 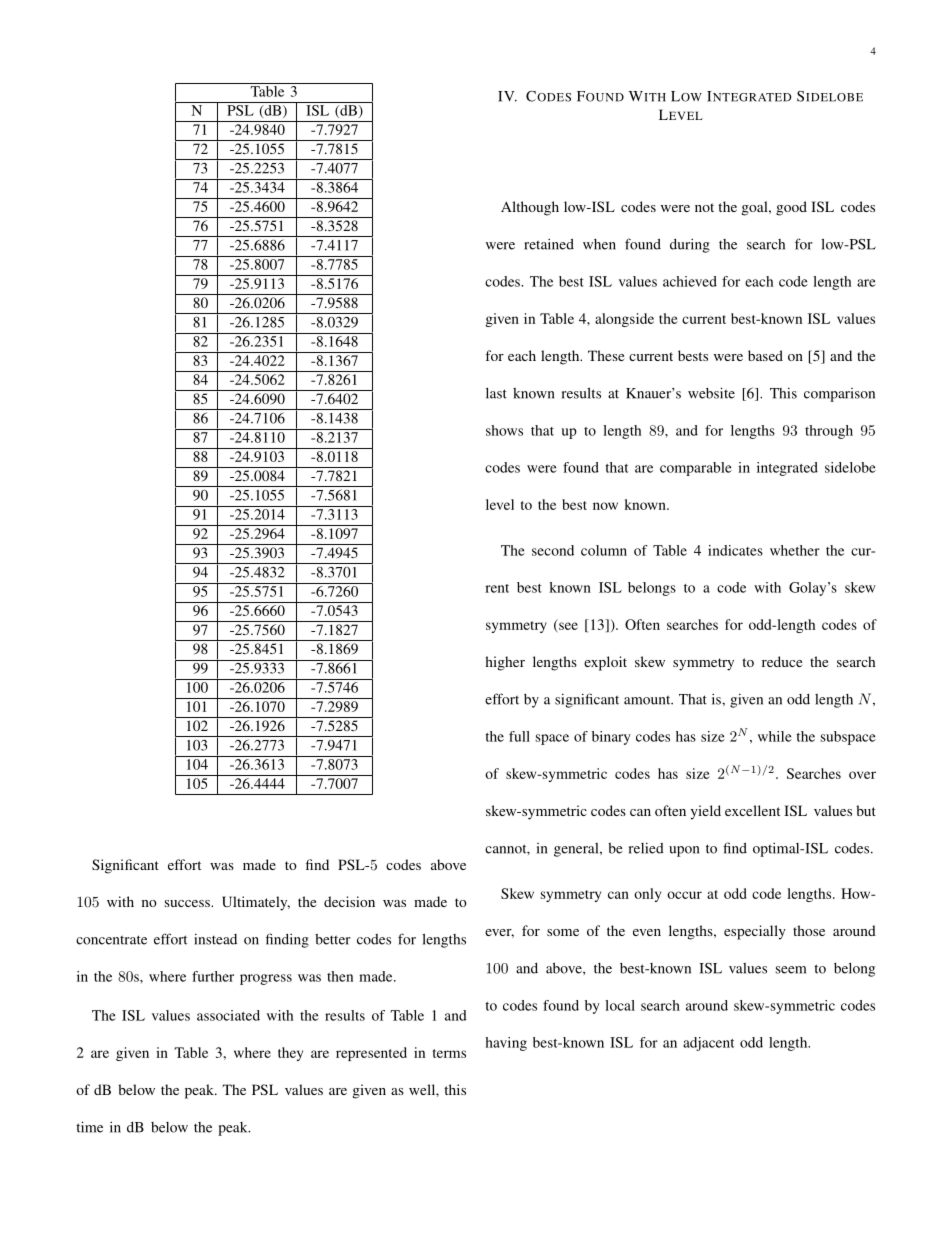 I want to click on higher, so click(x=505, y=663).
